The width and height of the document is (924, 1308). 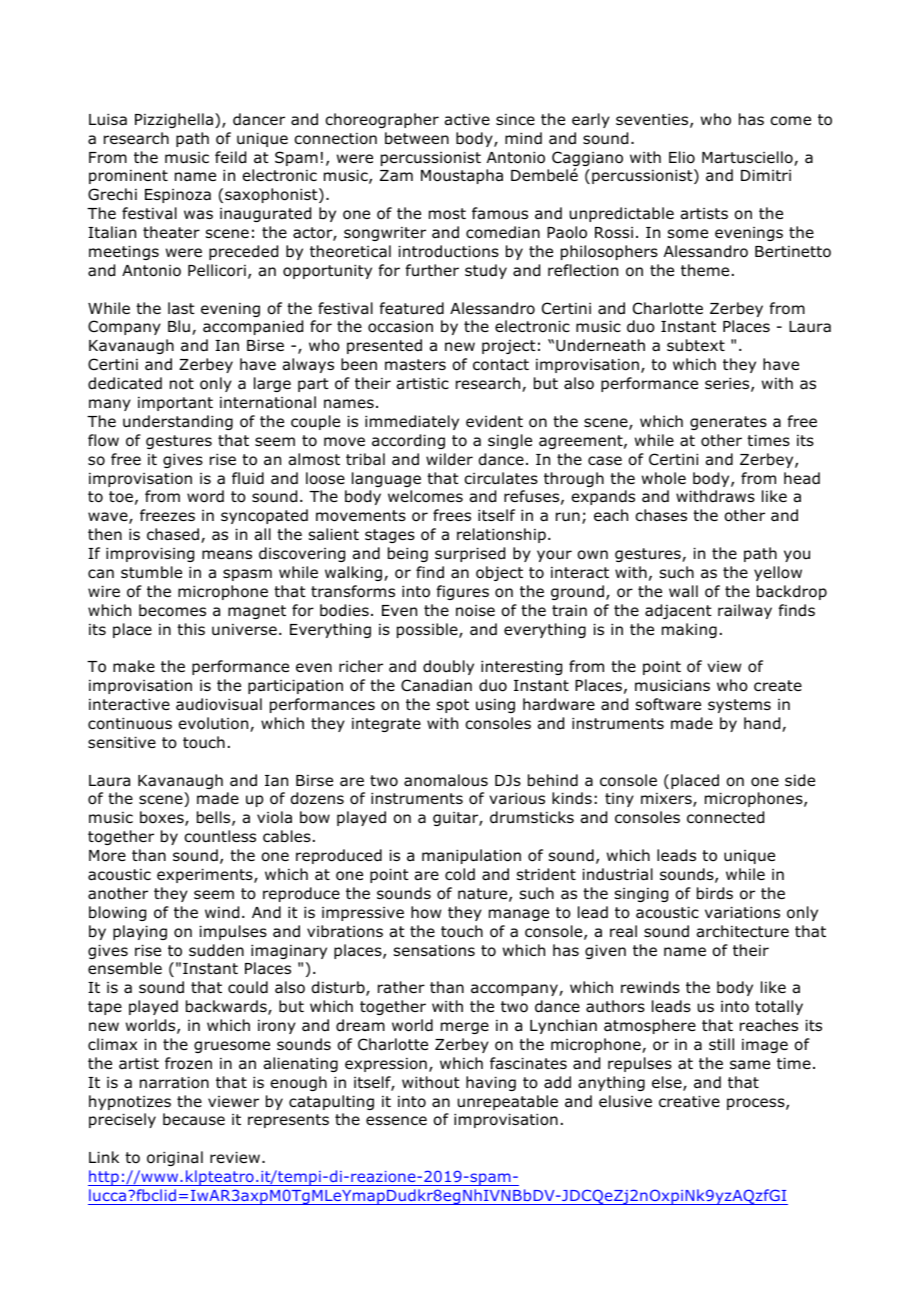 What do you see at coordinates (682, 157) in the document?
I see `Elio` at bounding box center [682, 157].
